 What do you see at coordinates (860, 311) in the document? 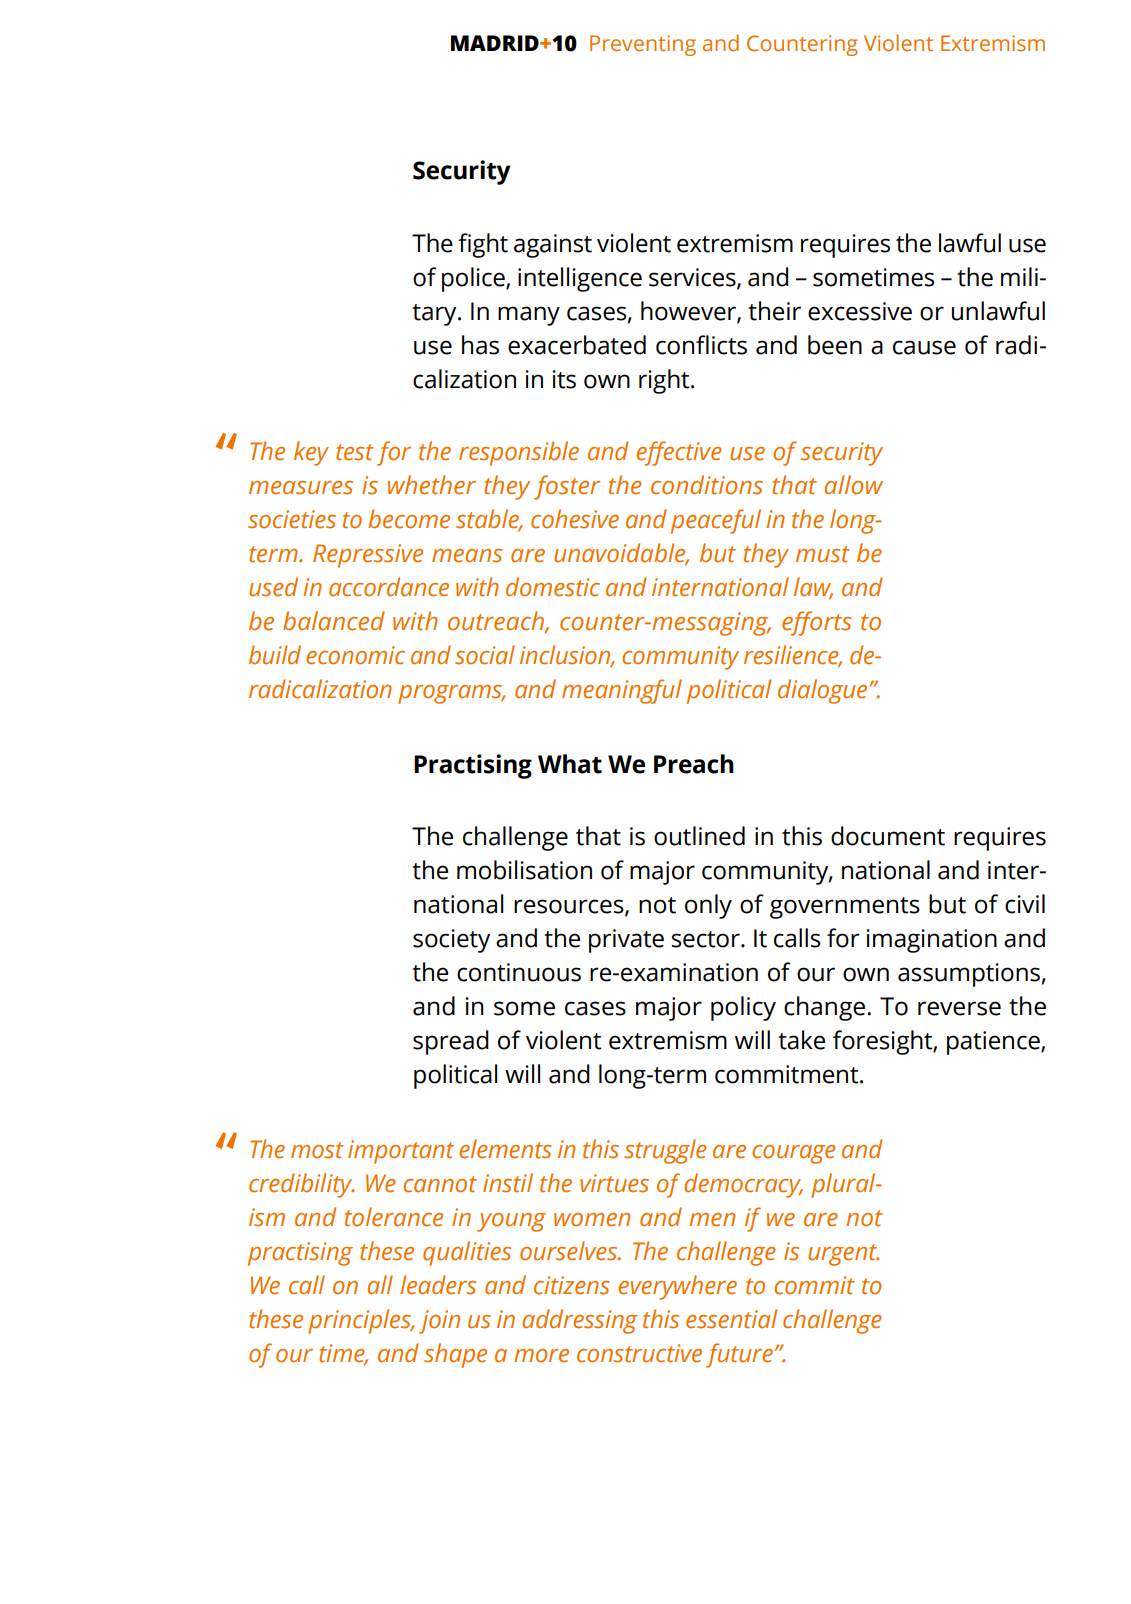
I see `excessive` at bounding box center [860, 311].
